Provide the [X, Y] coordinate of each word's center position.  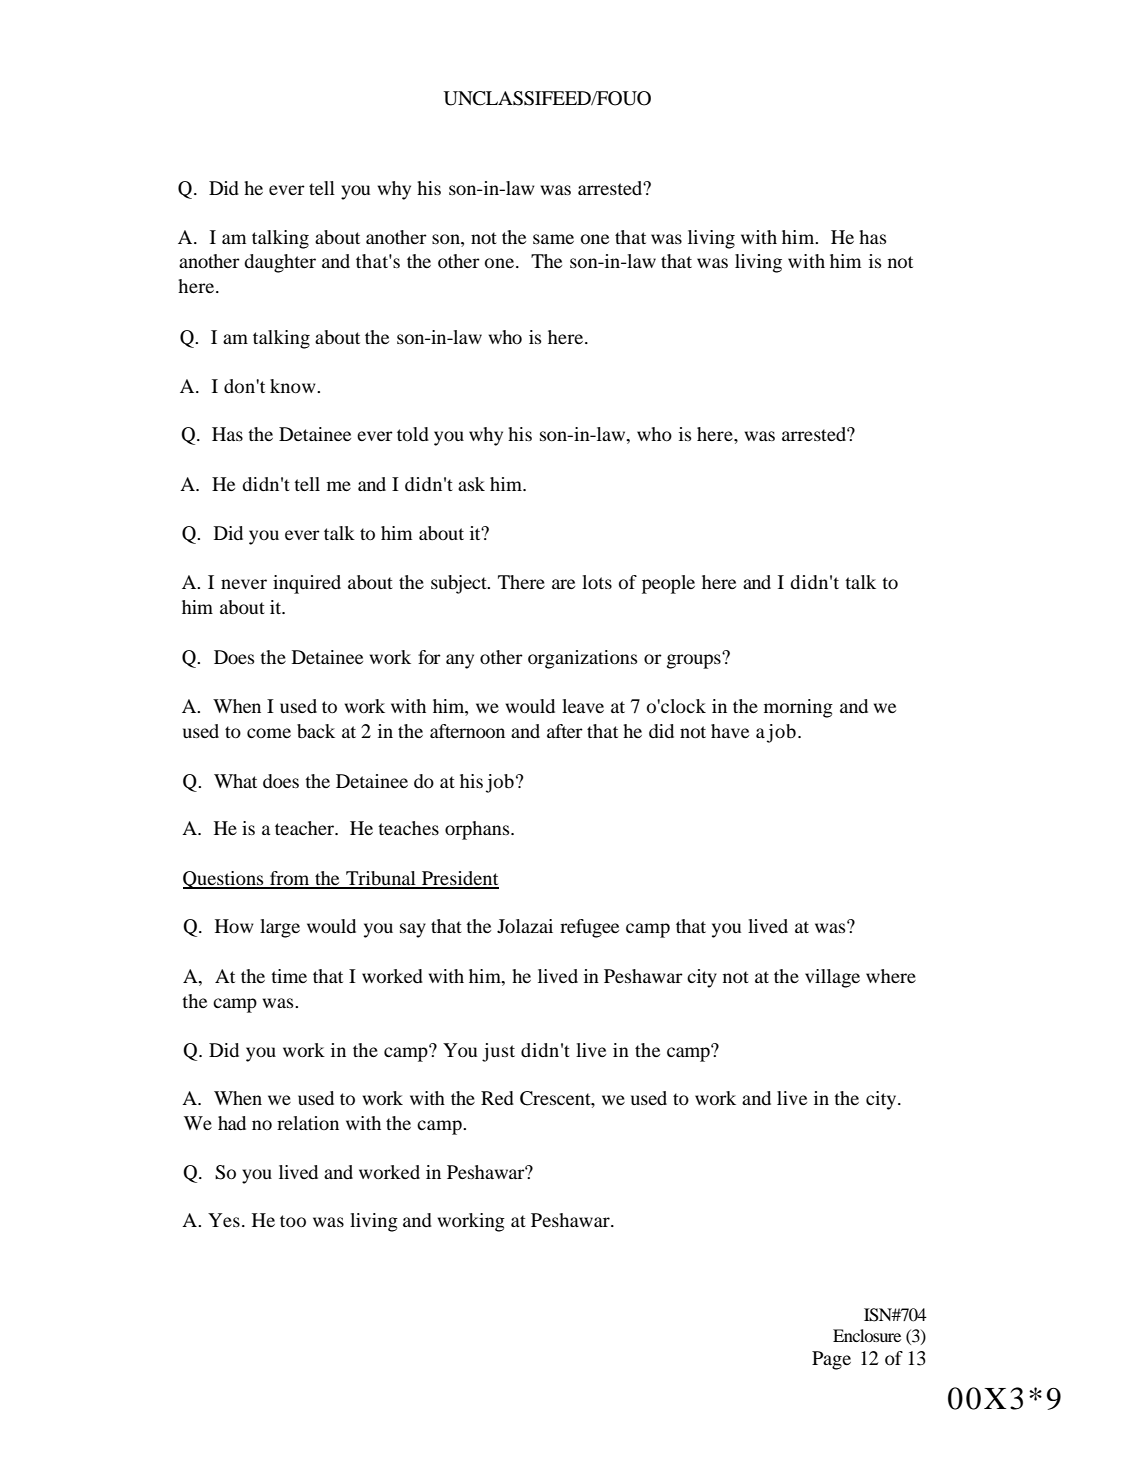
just [498, 1052]
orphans [478, 830]
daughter [280, 263]
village [832, 978]
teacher [306, 828]
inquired [307, 584]
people [668, 584]
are [563, 584]
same [553, 239]
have [730, 731]
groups [695, 660]
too [293, 1221]
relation [308, 1123]
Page [831, 1360]
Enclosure [867, 1335]
